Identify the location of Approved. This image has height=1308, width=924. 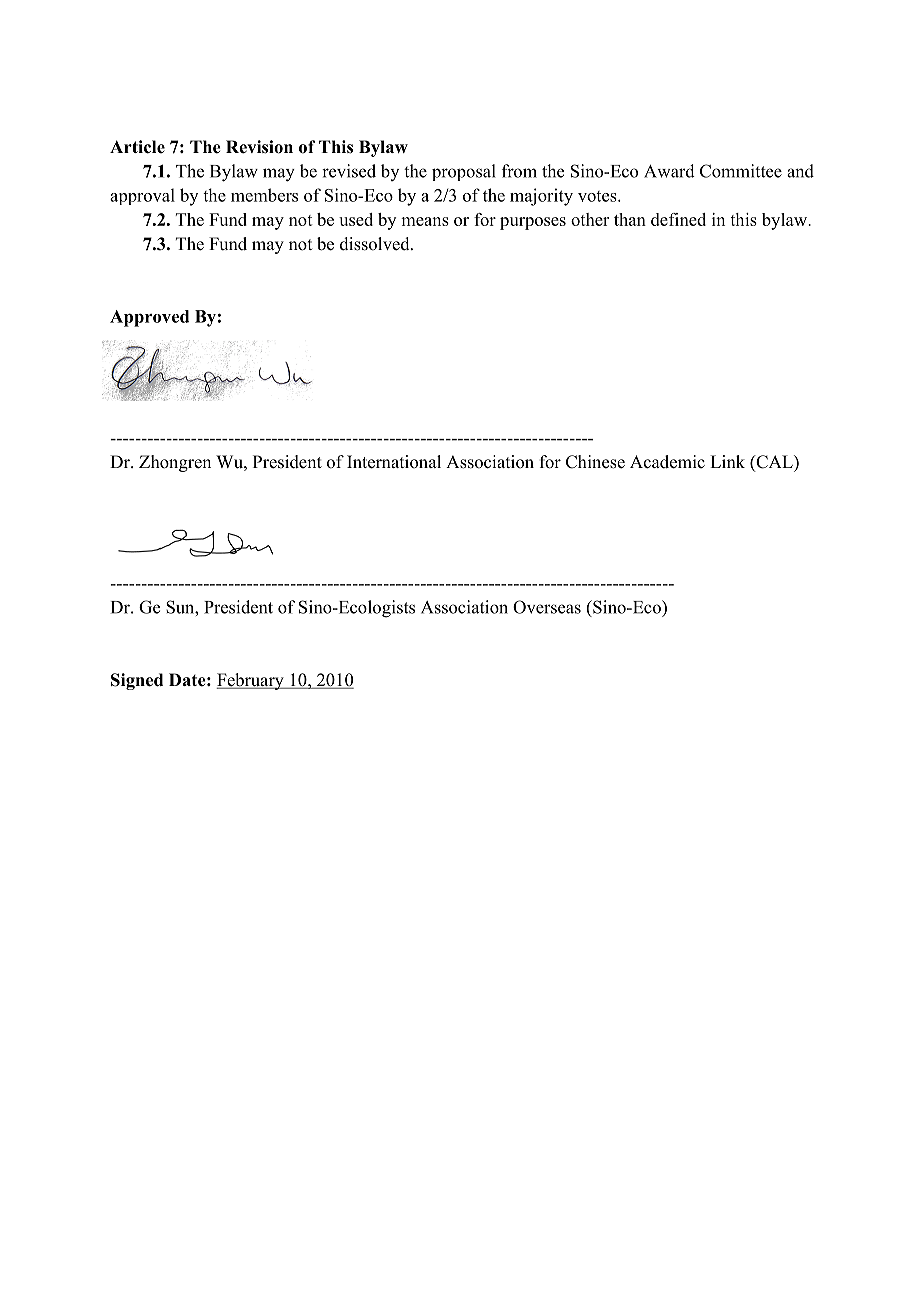
(149, 318).
